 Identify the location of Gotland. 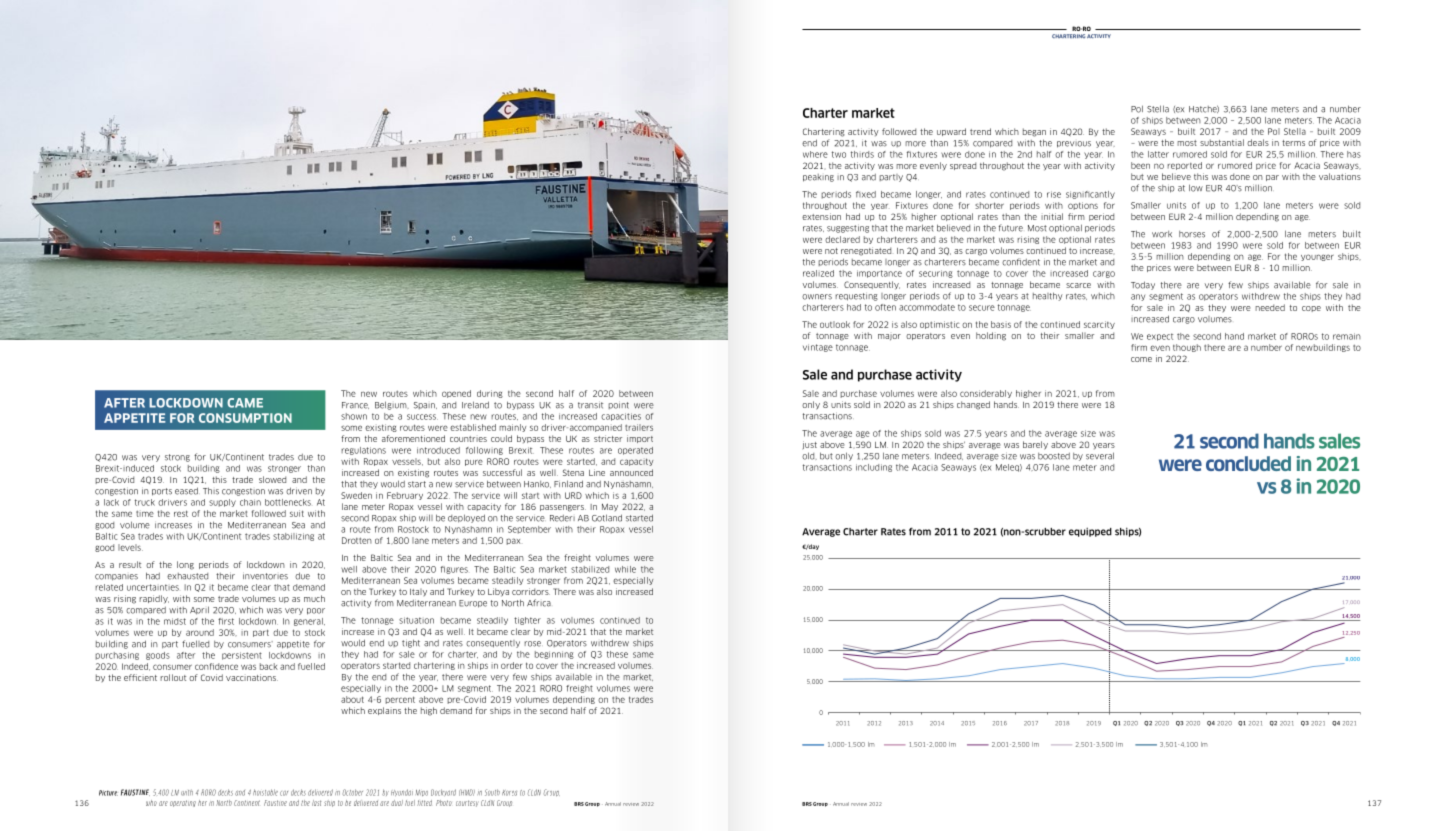
(607, 518).
